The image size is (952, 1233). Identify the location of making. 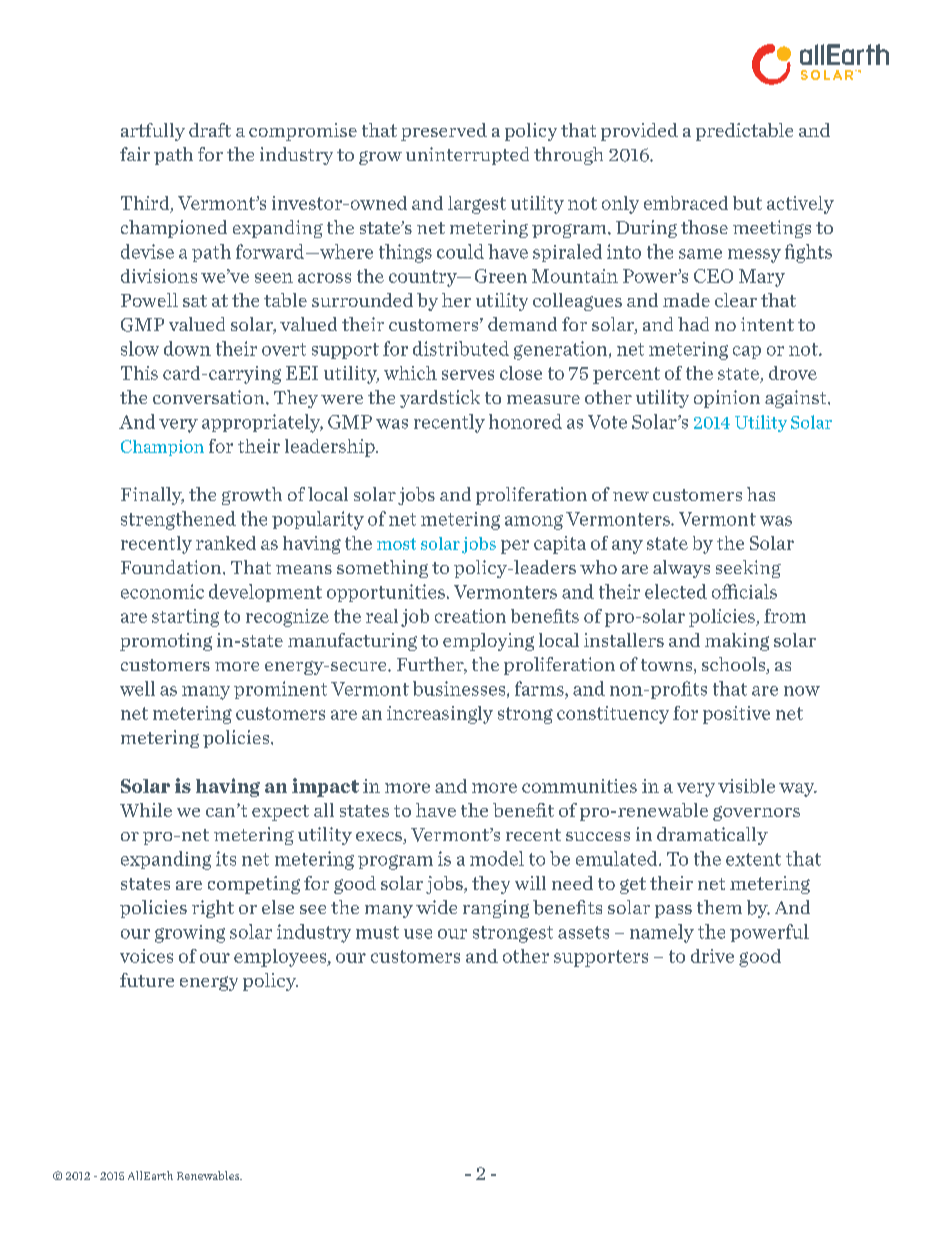
(737, 642).
